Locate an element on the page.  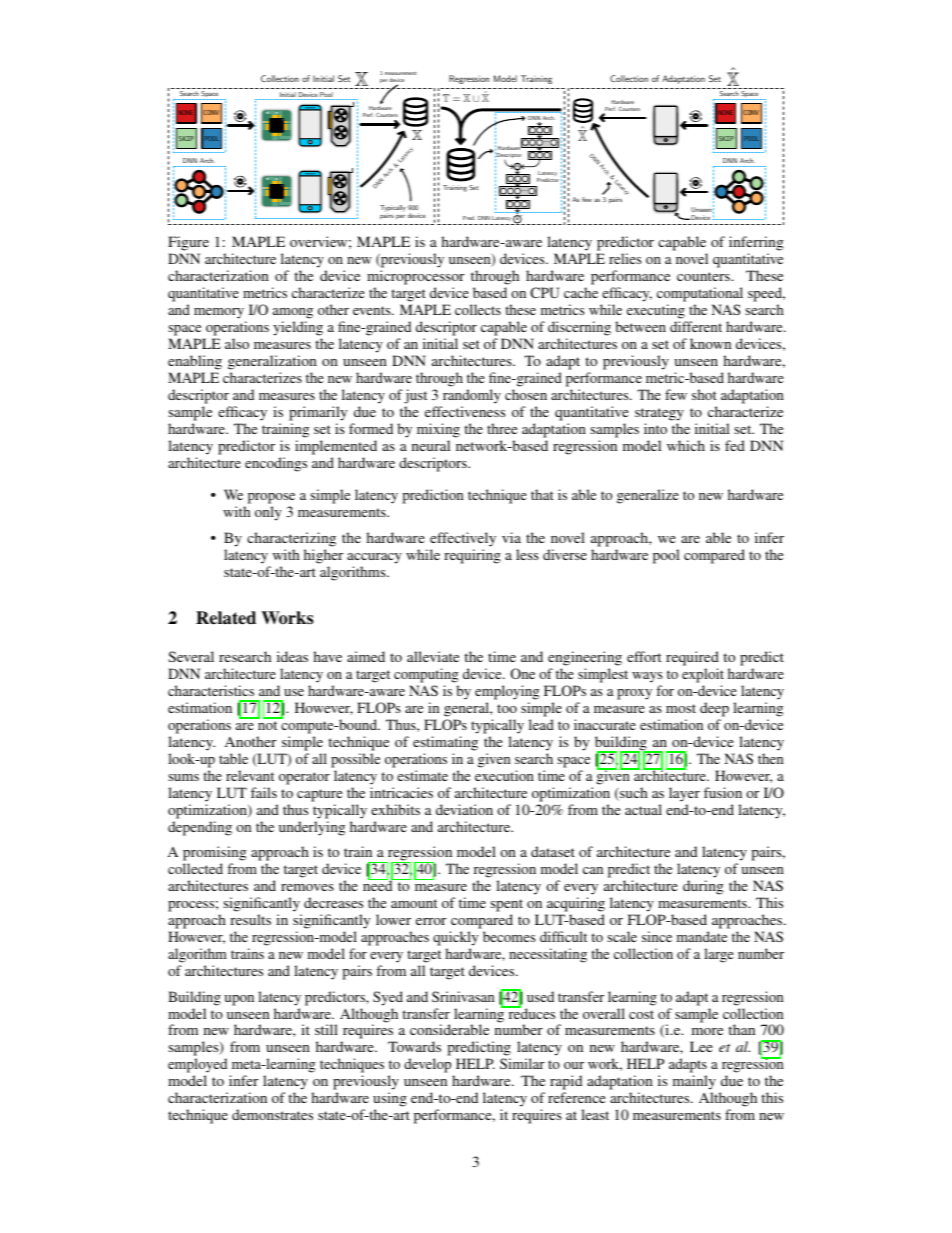
memory is located at coordinates (219, 313).
